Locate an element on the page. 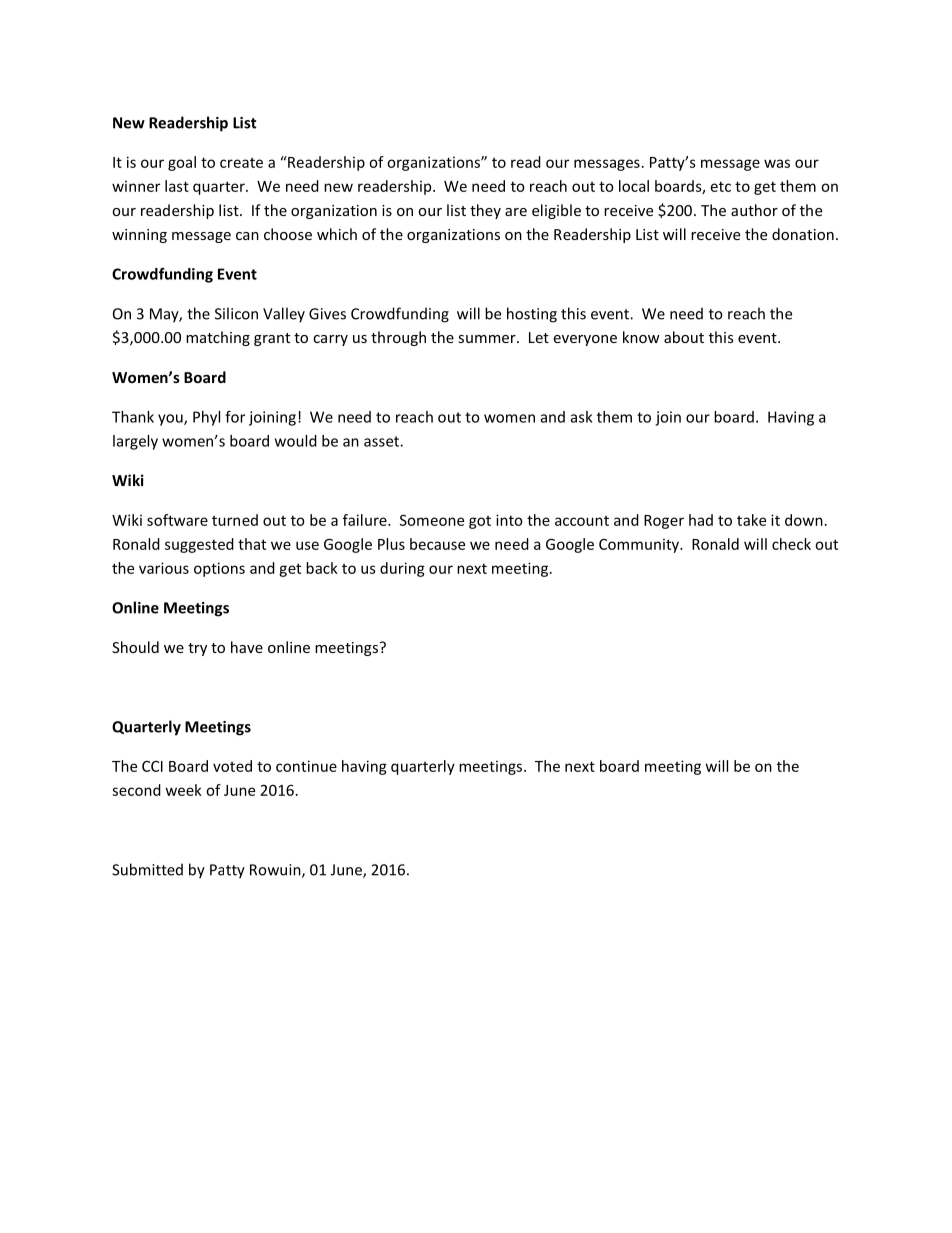 This page has height=1233, width=952. continue is located at coordinates (306, 766).
